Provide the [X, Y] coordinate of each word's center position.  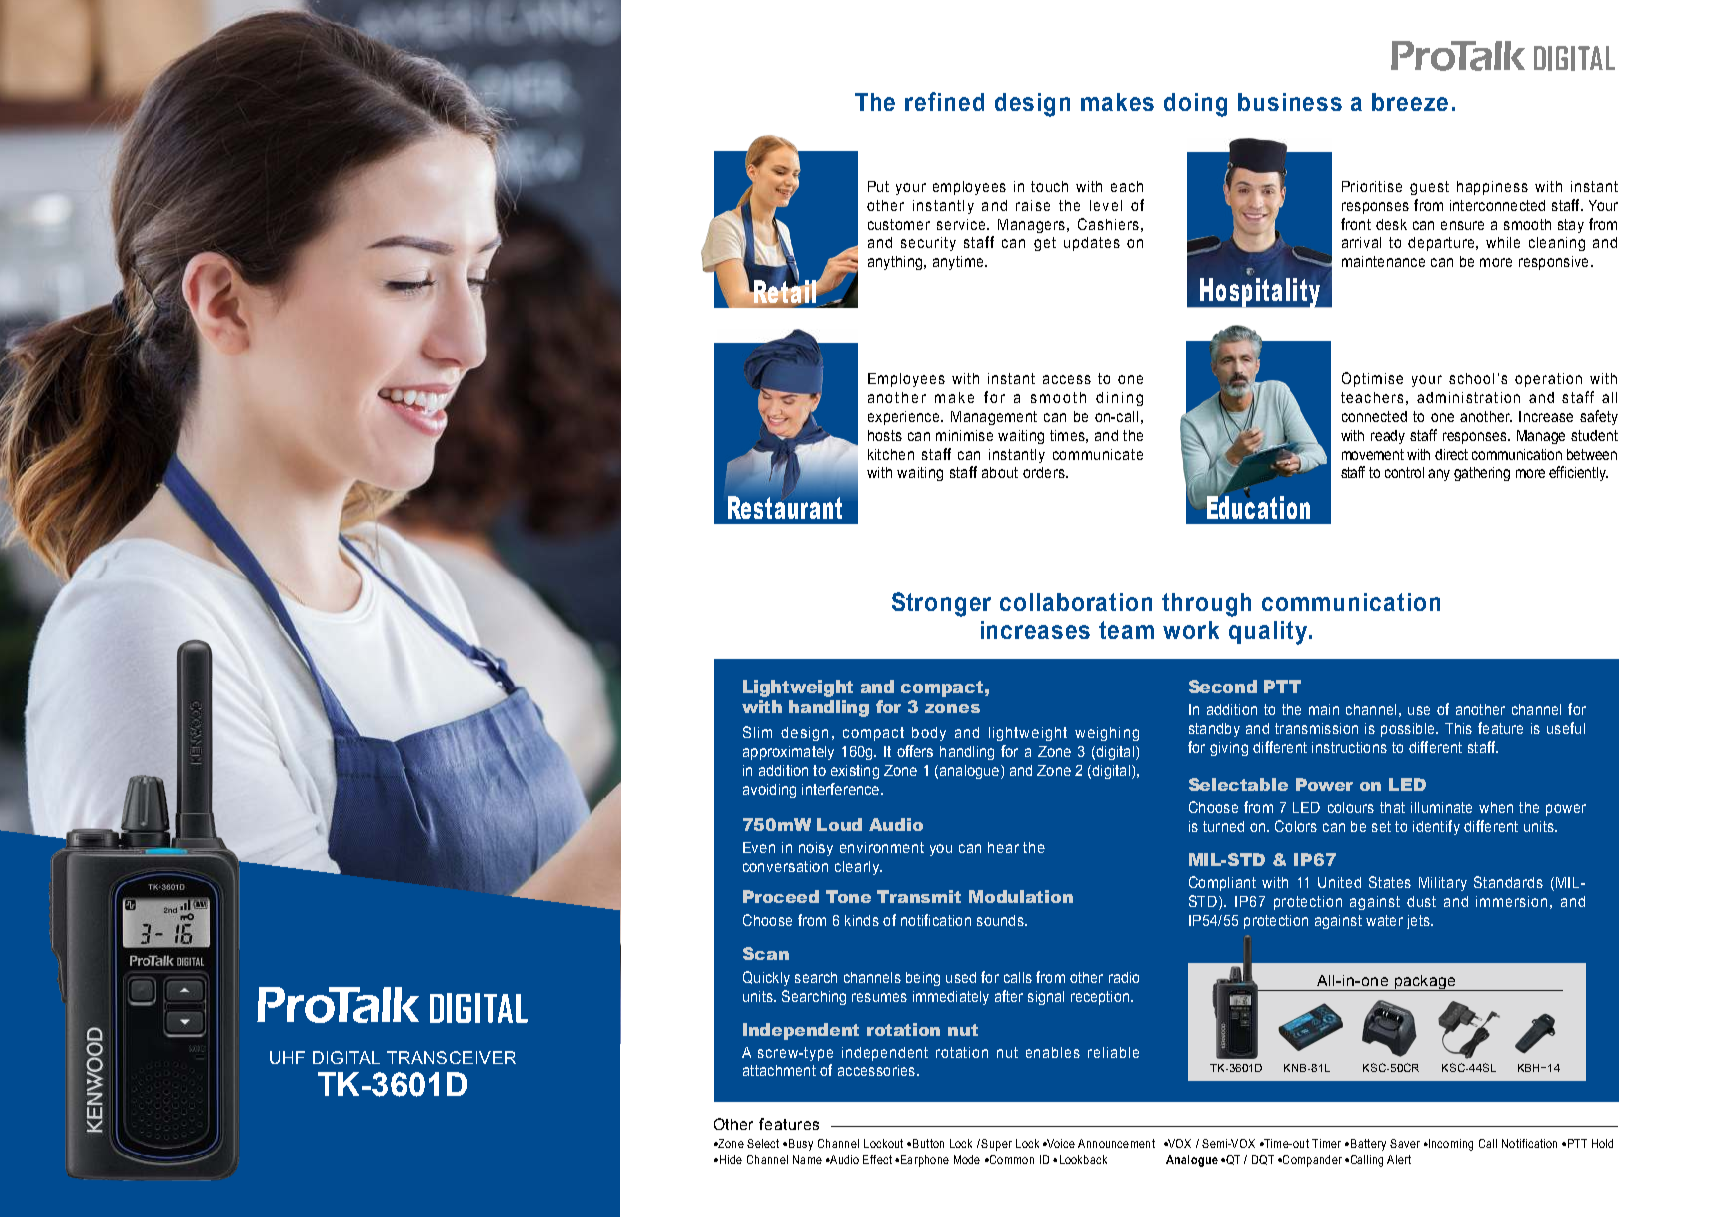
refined [944, 101]
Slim [757, 732]
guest [1429, 188]
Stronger [941, 604]
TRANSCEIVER [451, 1057]
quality [1268, 633]
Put [878, 186]
